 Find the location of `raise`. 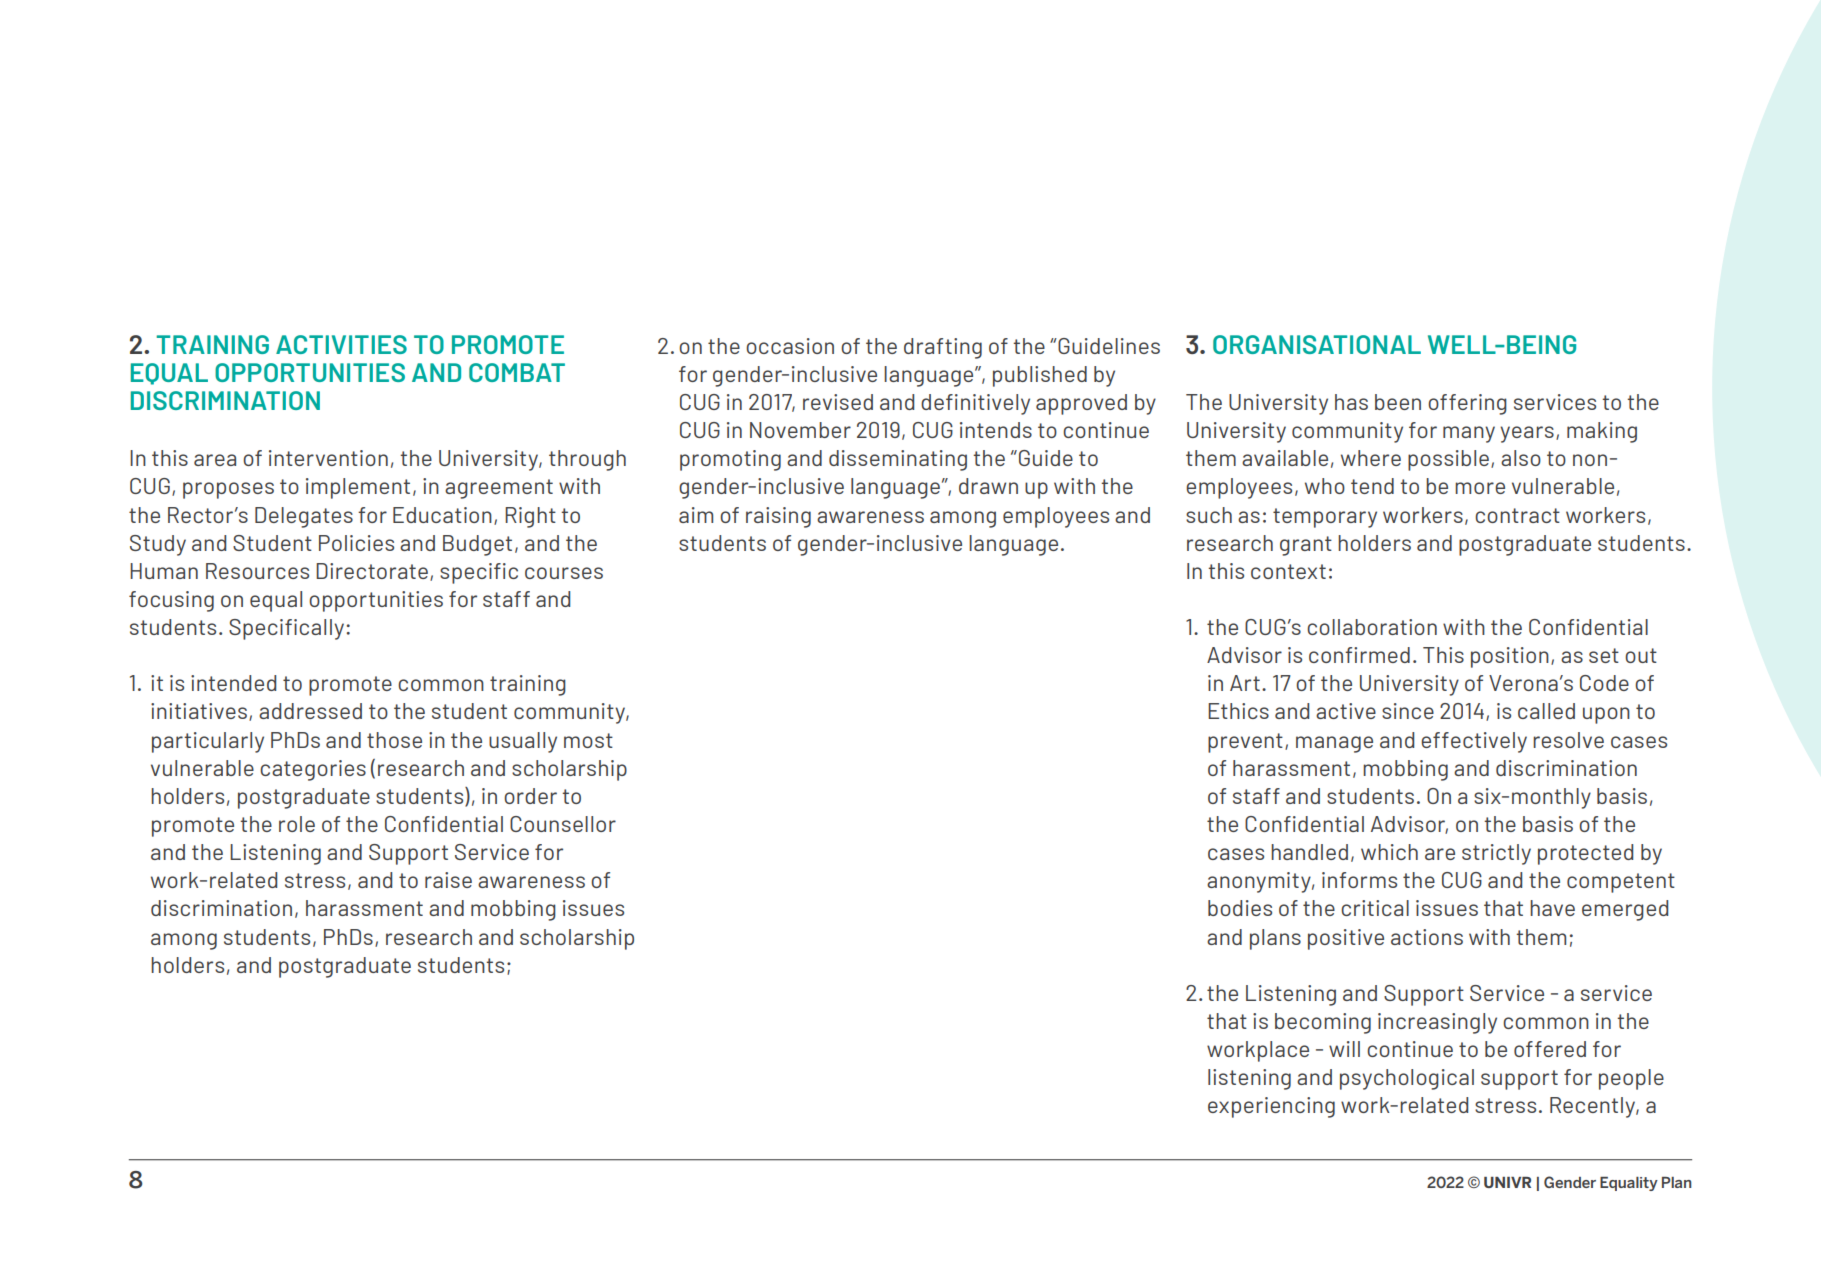

raise is located at coordinates (448, 880).
